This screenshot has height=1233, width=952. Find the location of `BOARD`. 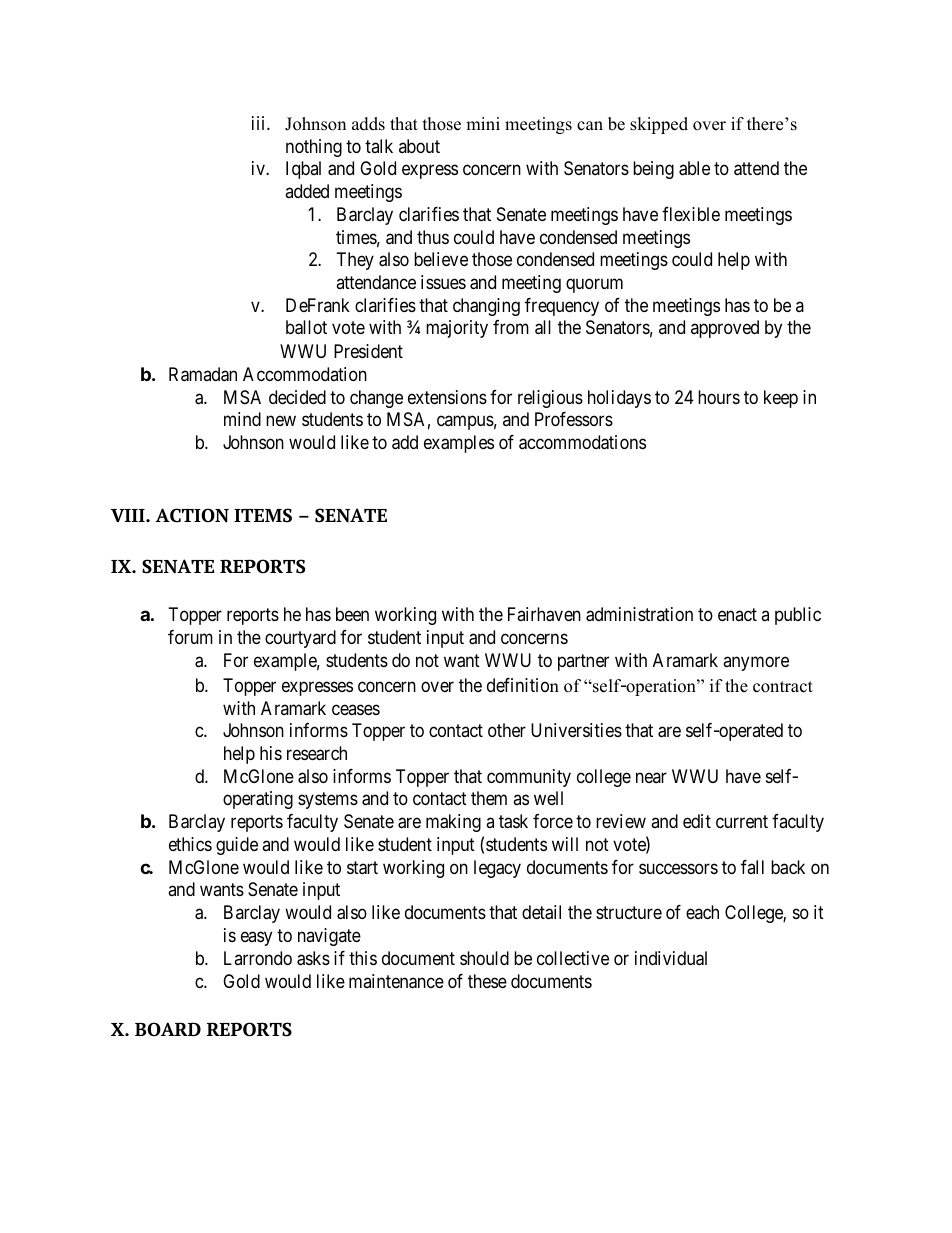

BOARD is located at coordinates (168, 1029).
